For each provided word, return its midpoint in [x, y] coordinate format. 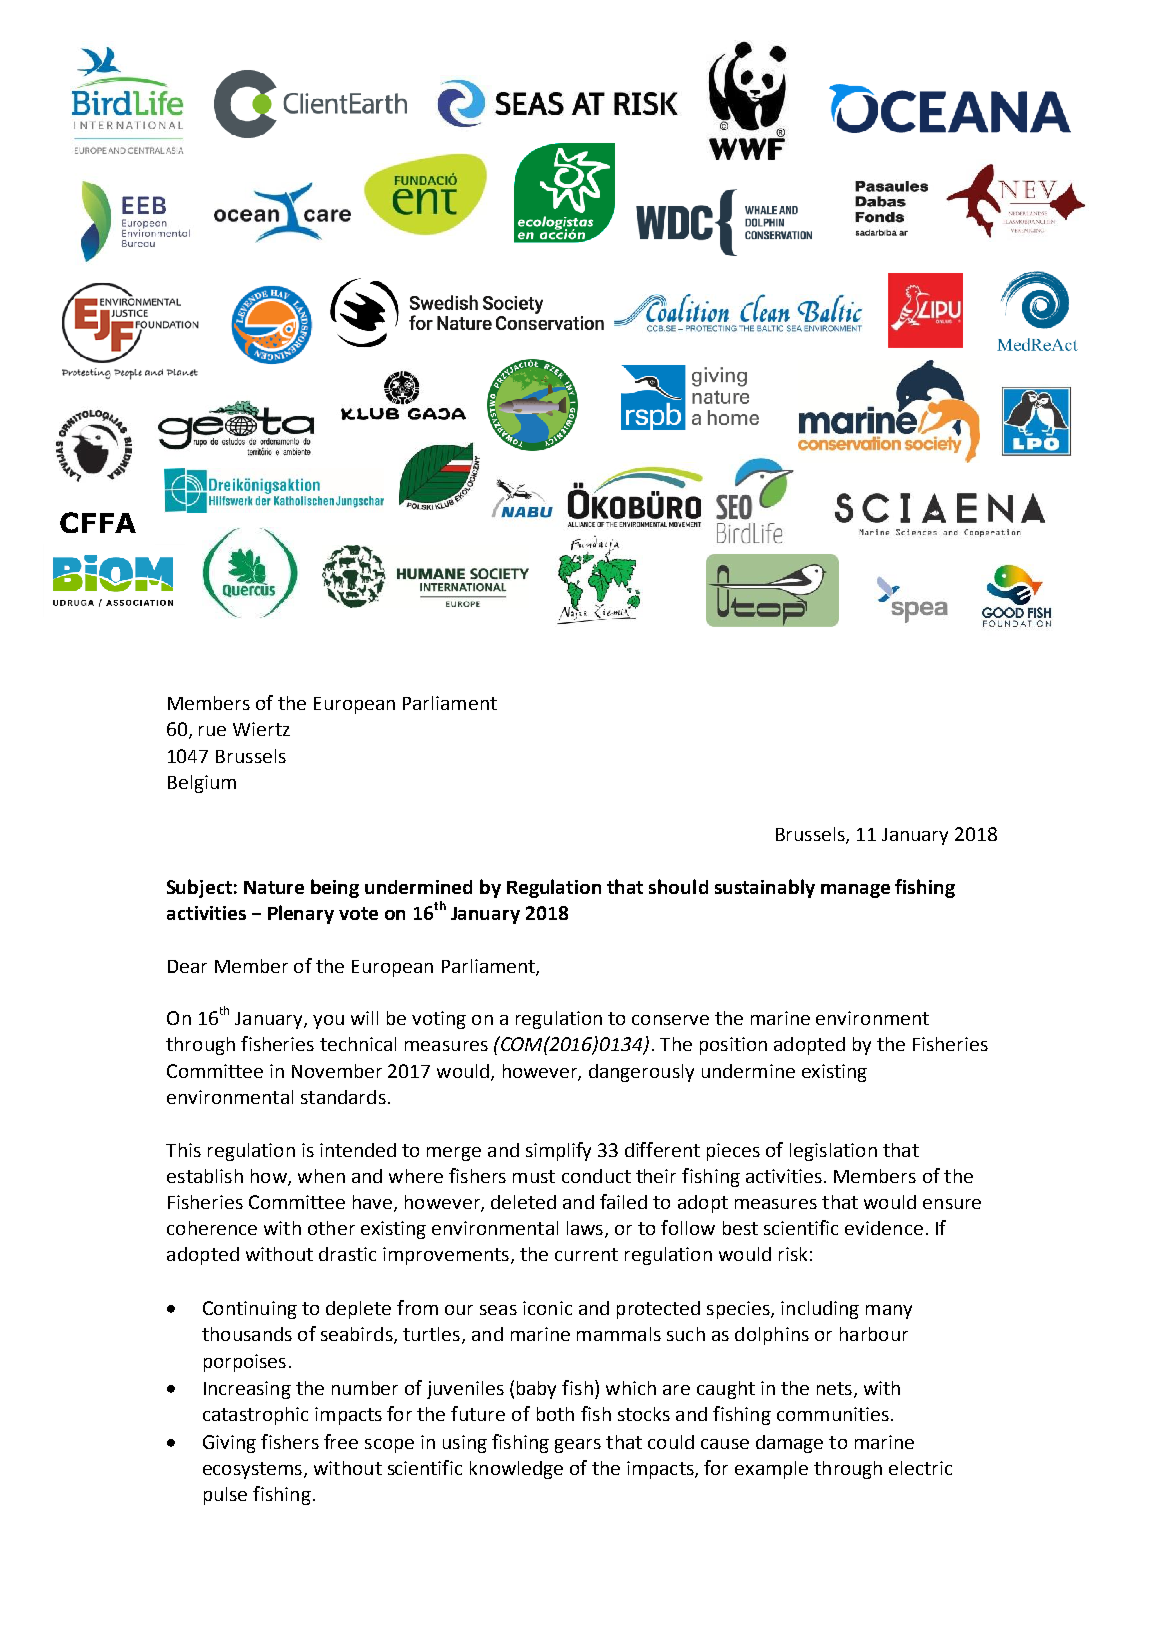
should [678, 886]
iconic [547, 1308]
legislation [833, 1152]
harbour [874, 1334]
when [321, 1176]
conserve [670, 1020]
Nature [274, 887]
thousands [247, 1334]
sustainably [765, 888]
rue [212, 731]
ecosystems [252, 1470]
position [733, 1046]
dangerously [641, 1073]
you [328, 1022]
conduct [596, 1176]
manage [855, 891]
